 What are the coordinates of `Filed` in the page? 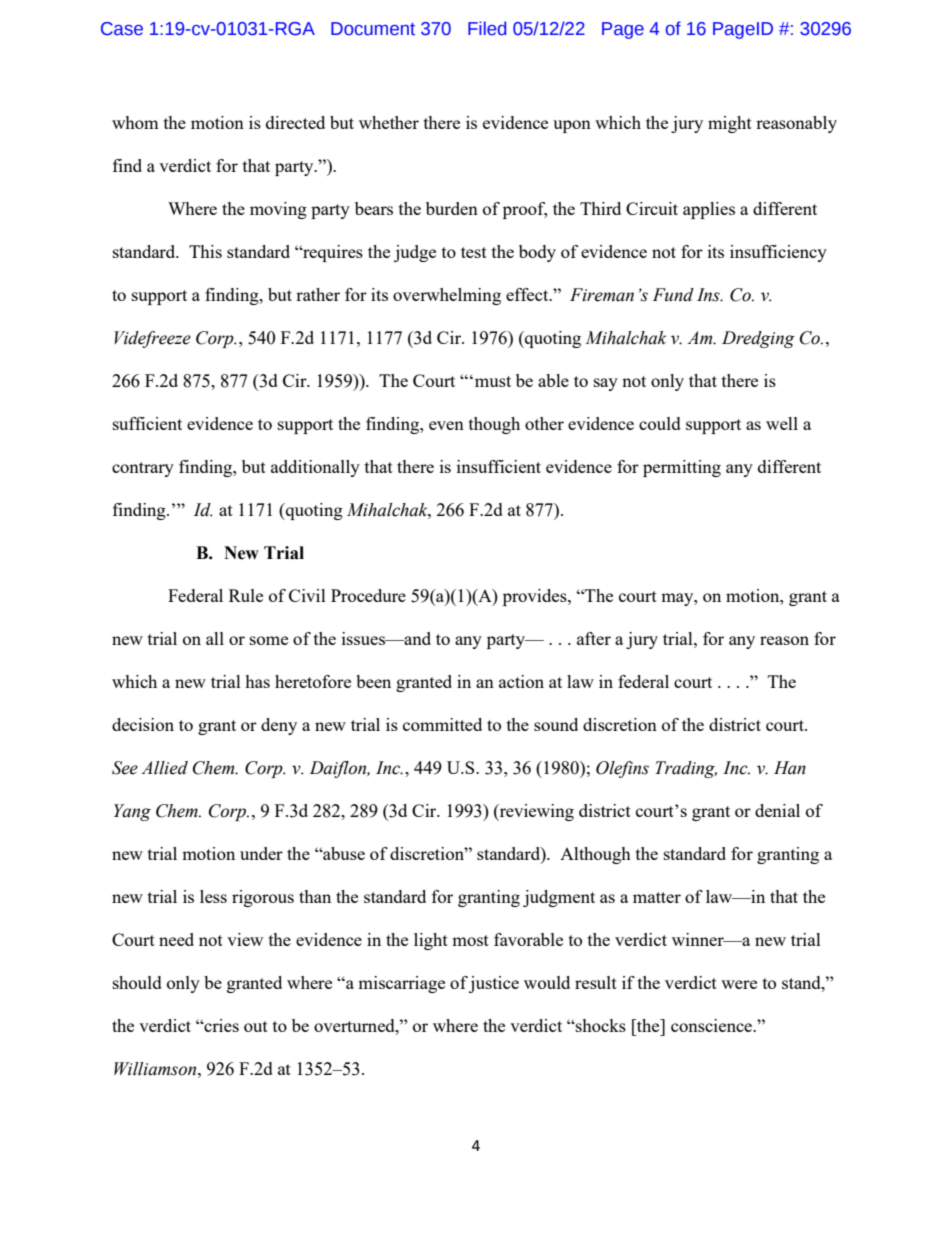 It's located at (487, 28).
